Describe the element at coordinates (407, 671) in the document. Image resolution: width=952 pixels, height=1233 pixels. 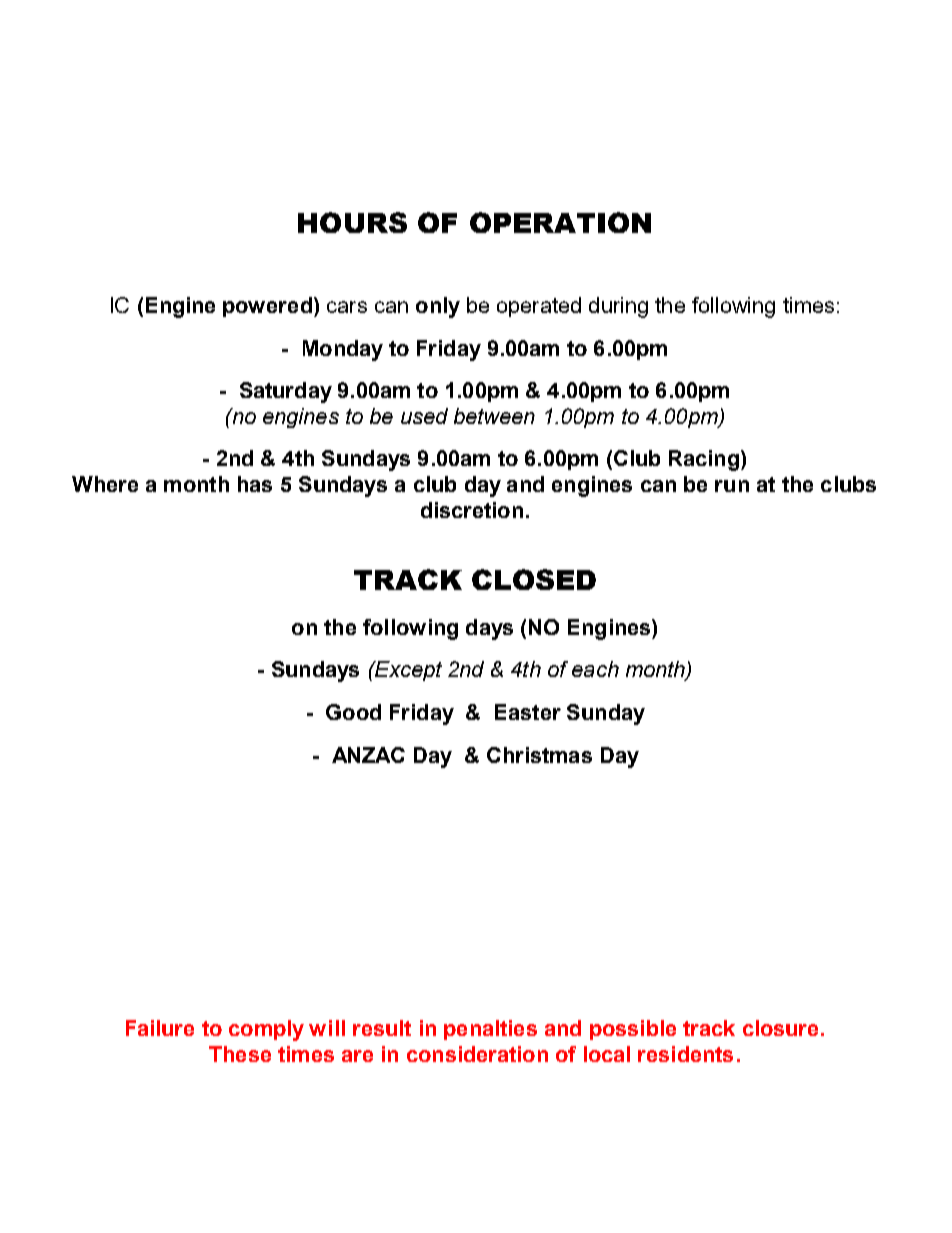
I see `Except` at that location.
